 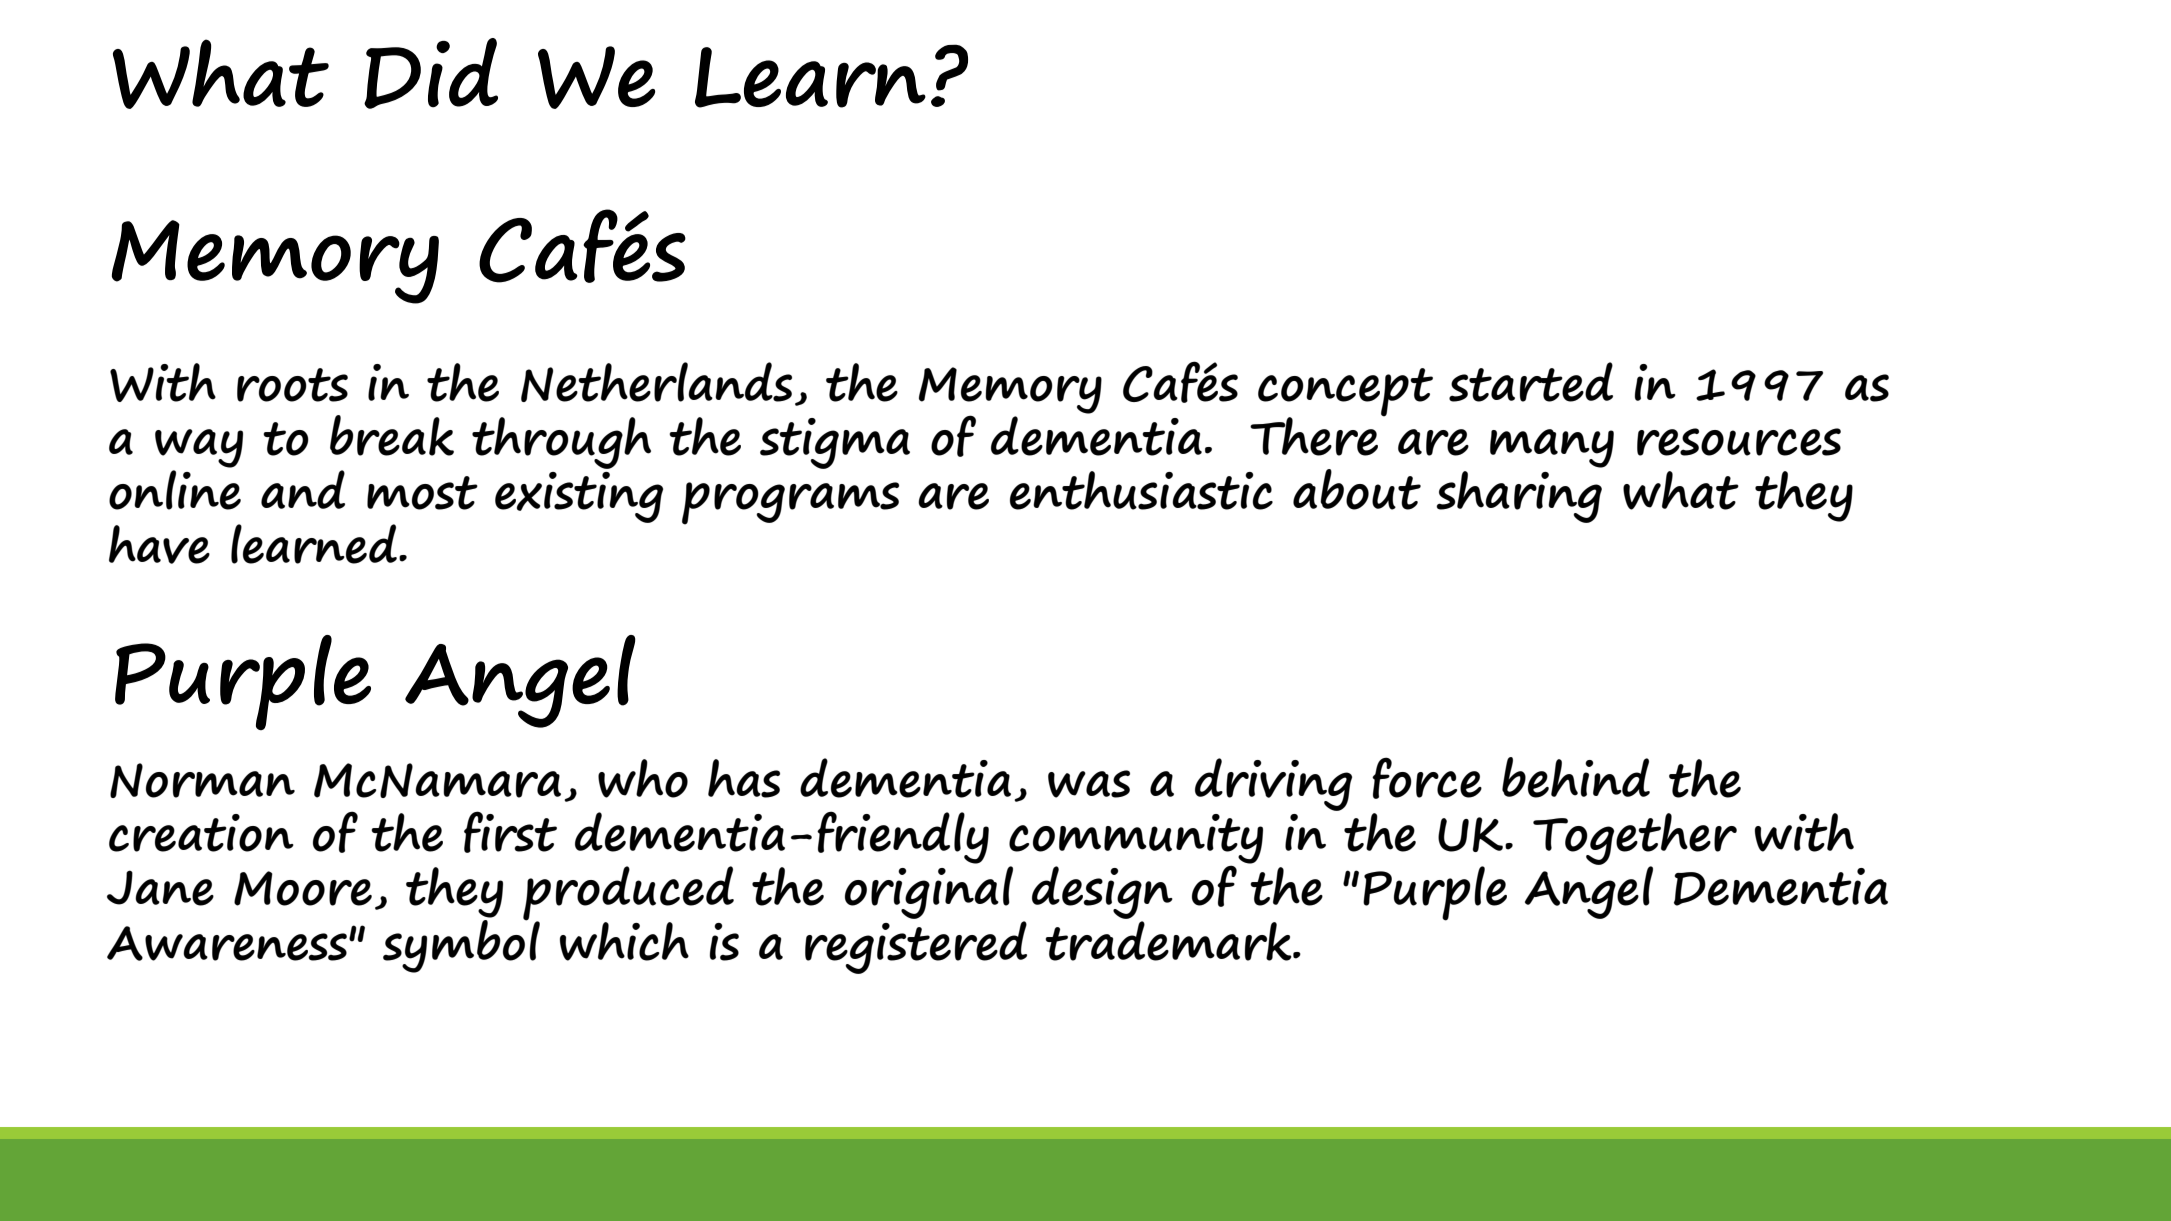 What do you see at coordinates (422, 493) in the document?
I see `most` at bounding box center [422, 493].
